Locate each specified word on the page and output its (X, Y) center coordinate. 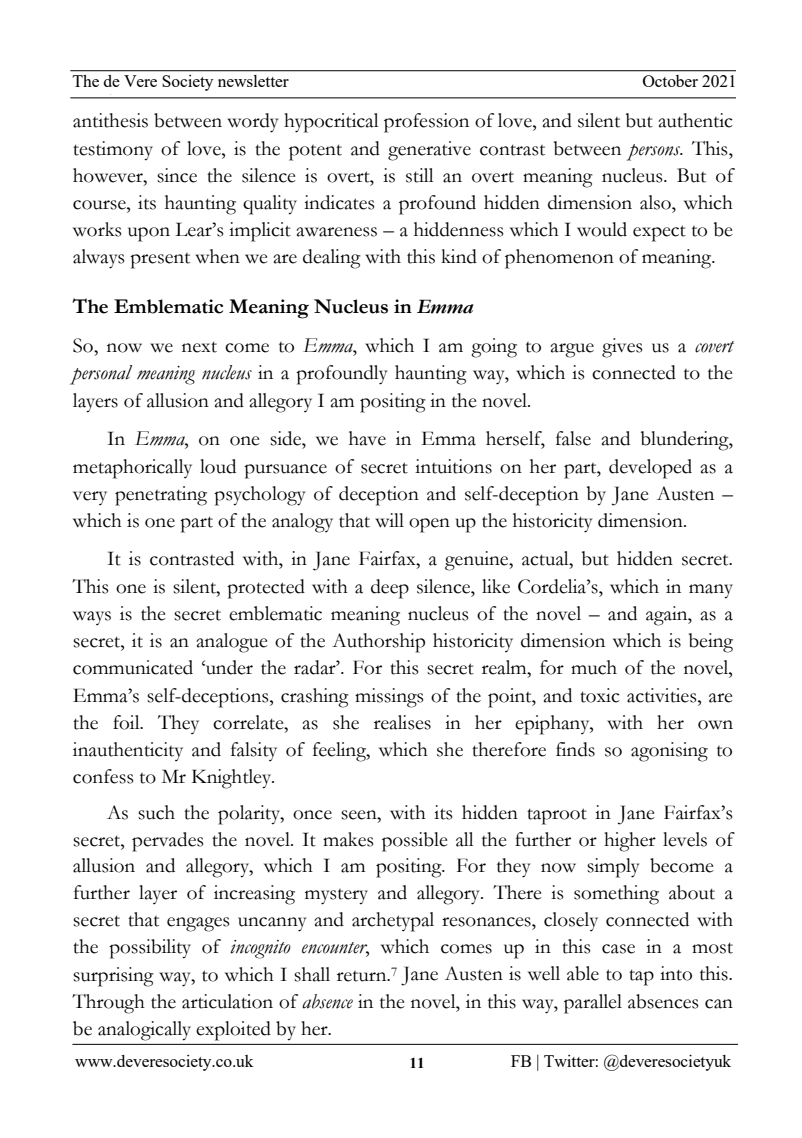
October (670, 81)
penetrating (161, 496)
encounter (335, 949)
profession (426, 123)
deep (390, 589)
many (711, 591)
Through (108, 1004)
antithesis (110, 120)
